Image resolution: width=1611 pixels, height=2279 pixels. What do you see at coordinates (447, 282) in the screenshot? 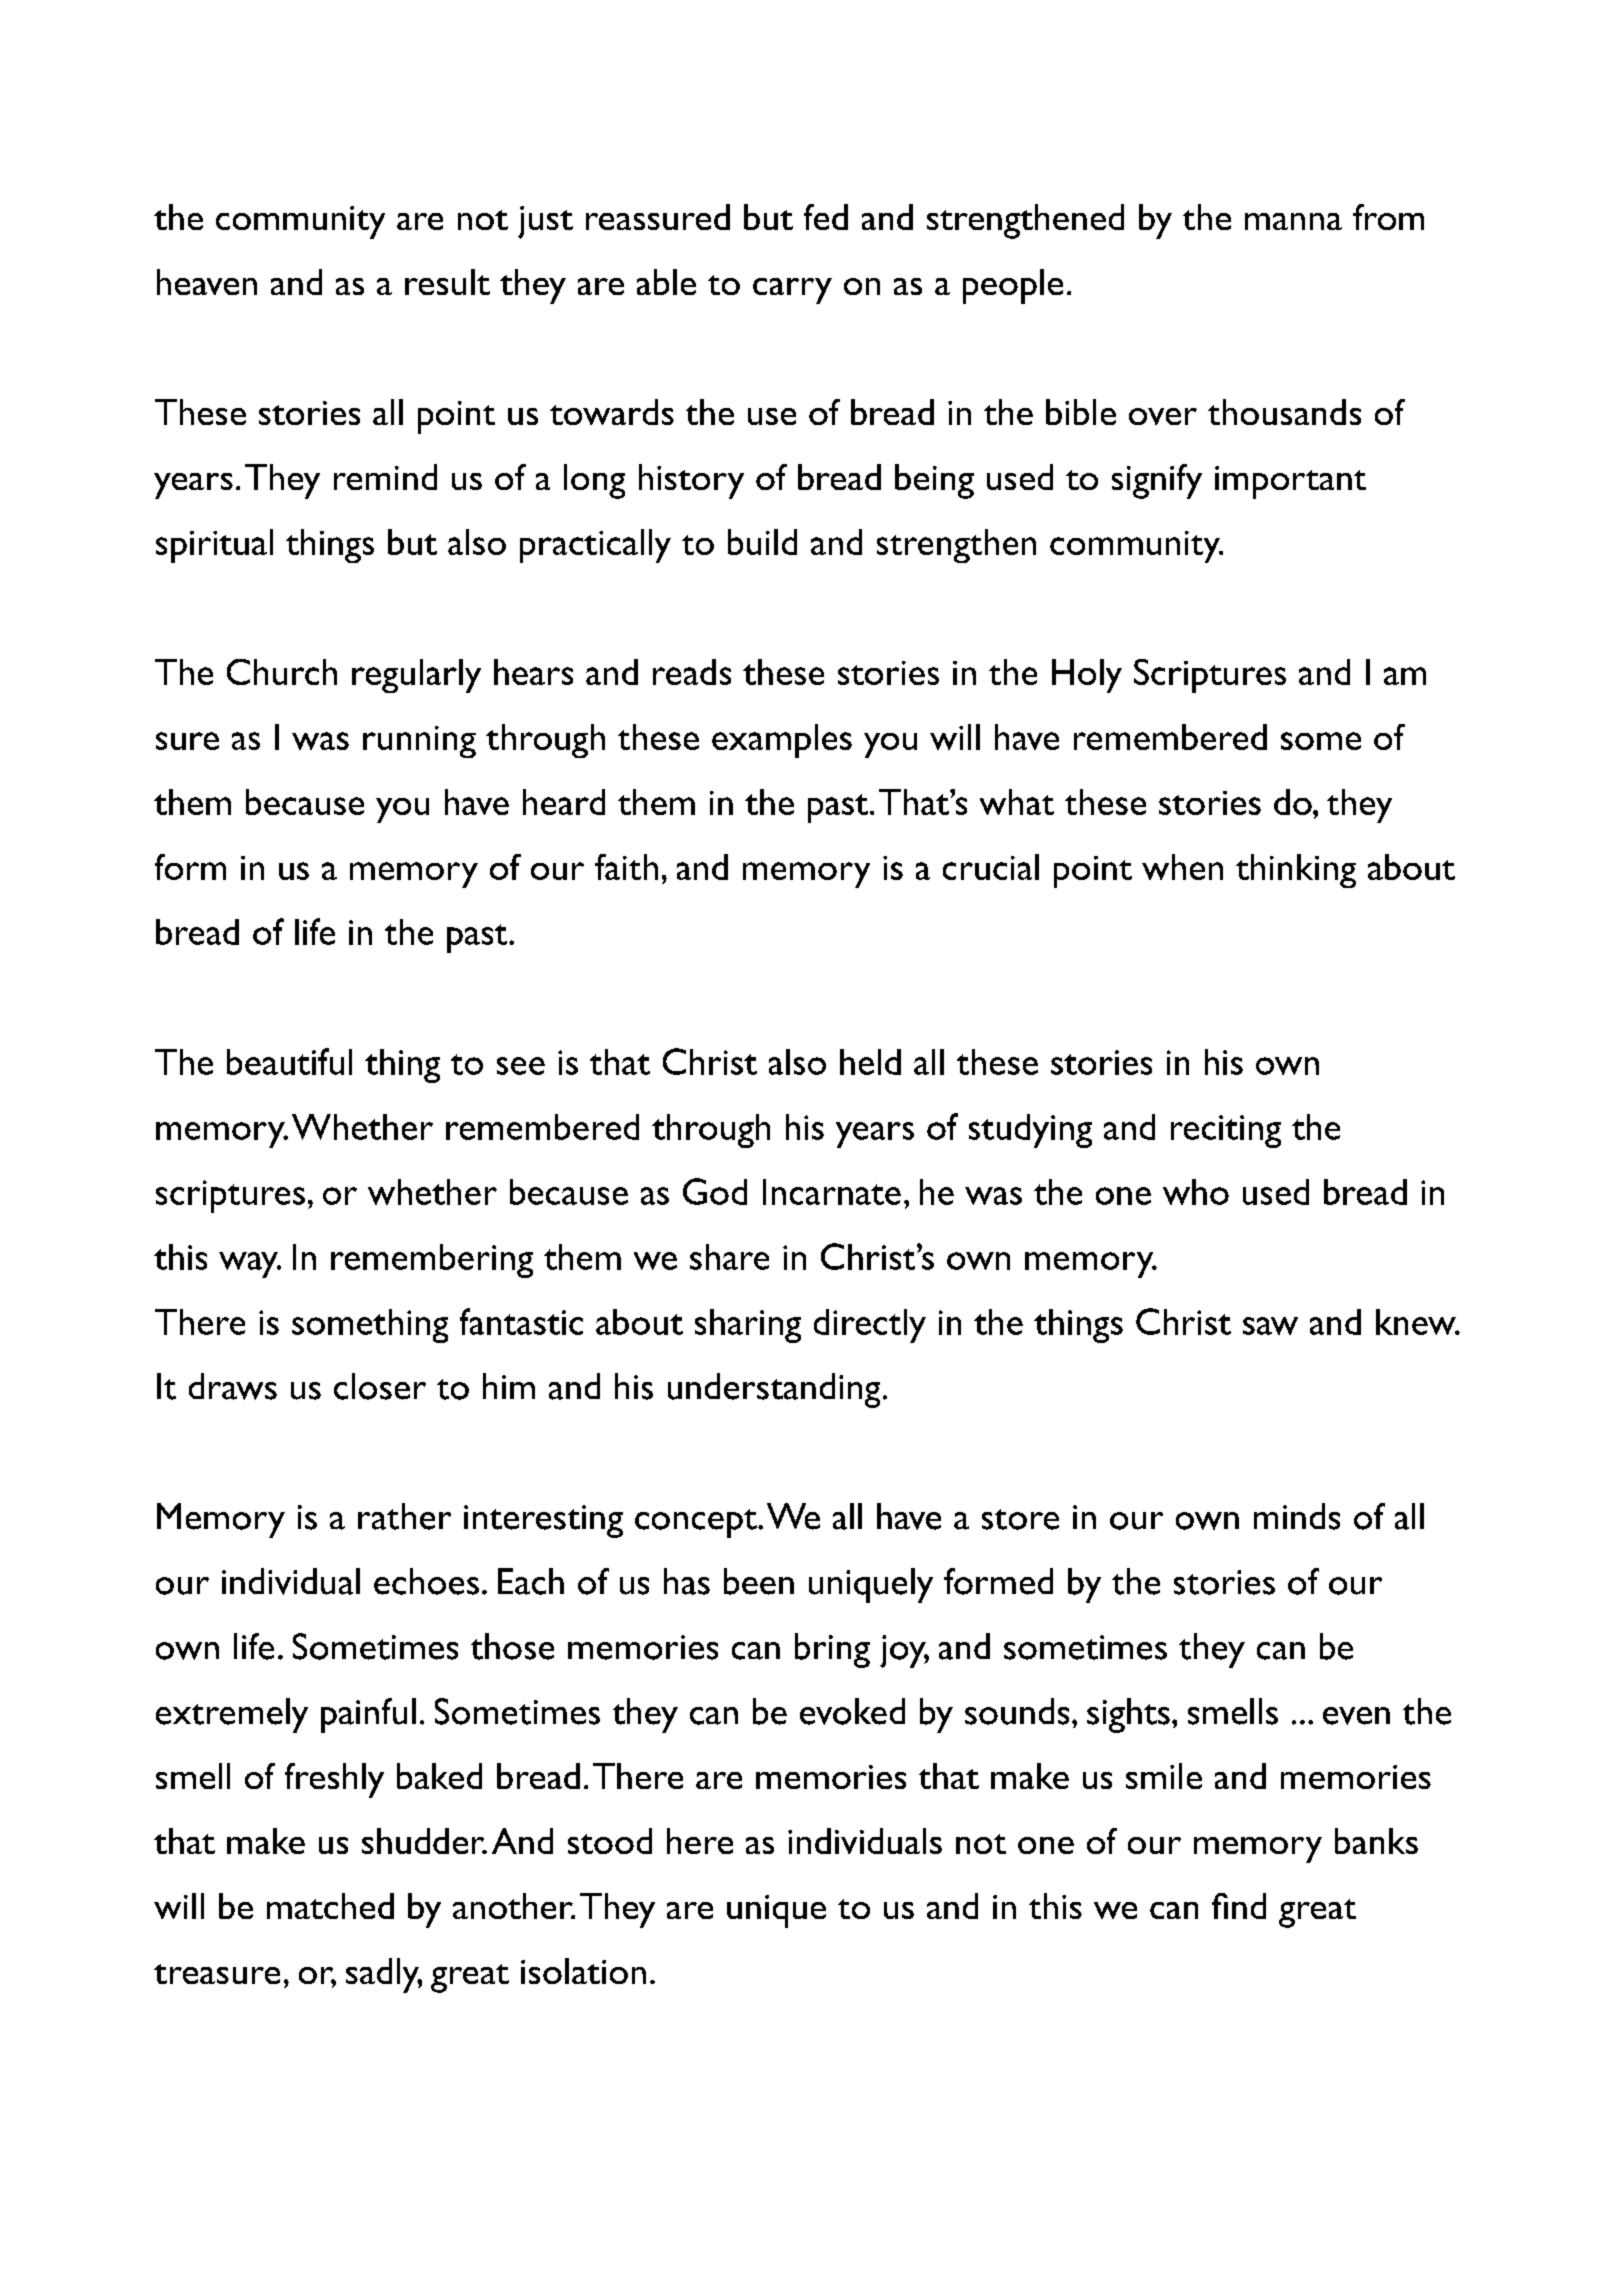
I see `result` at bounding box center [447, 282].
